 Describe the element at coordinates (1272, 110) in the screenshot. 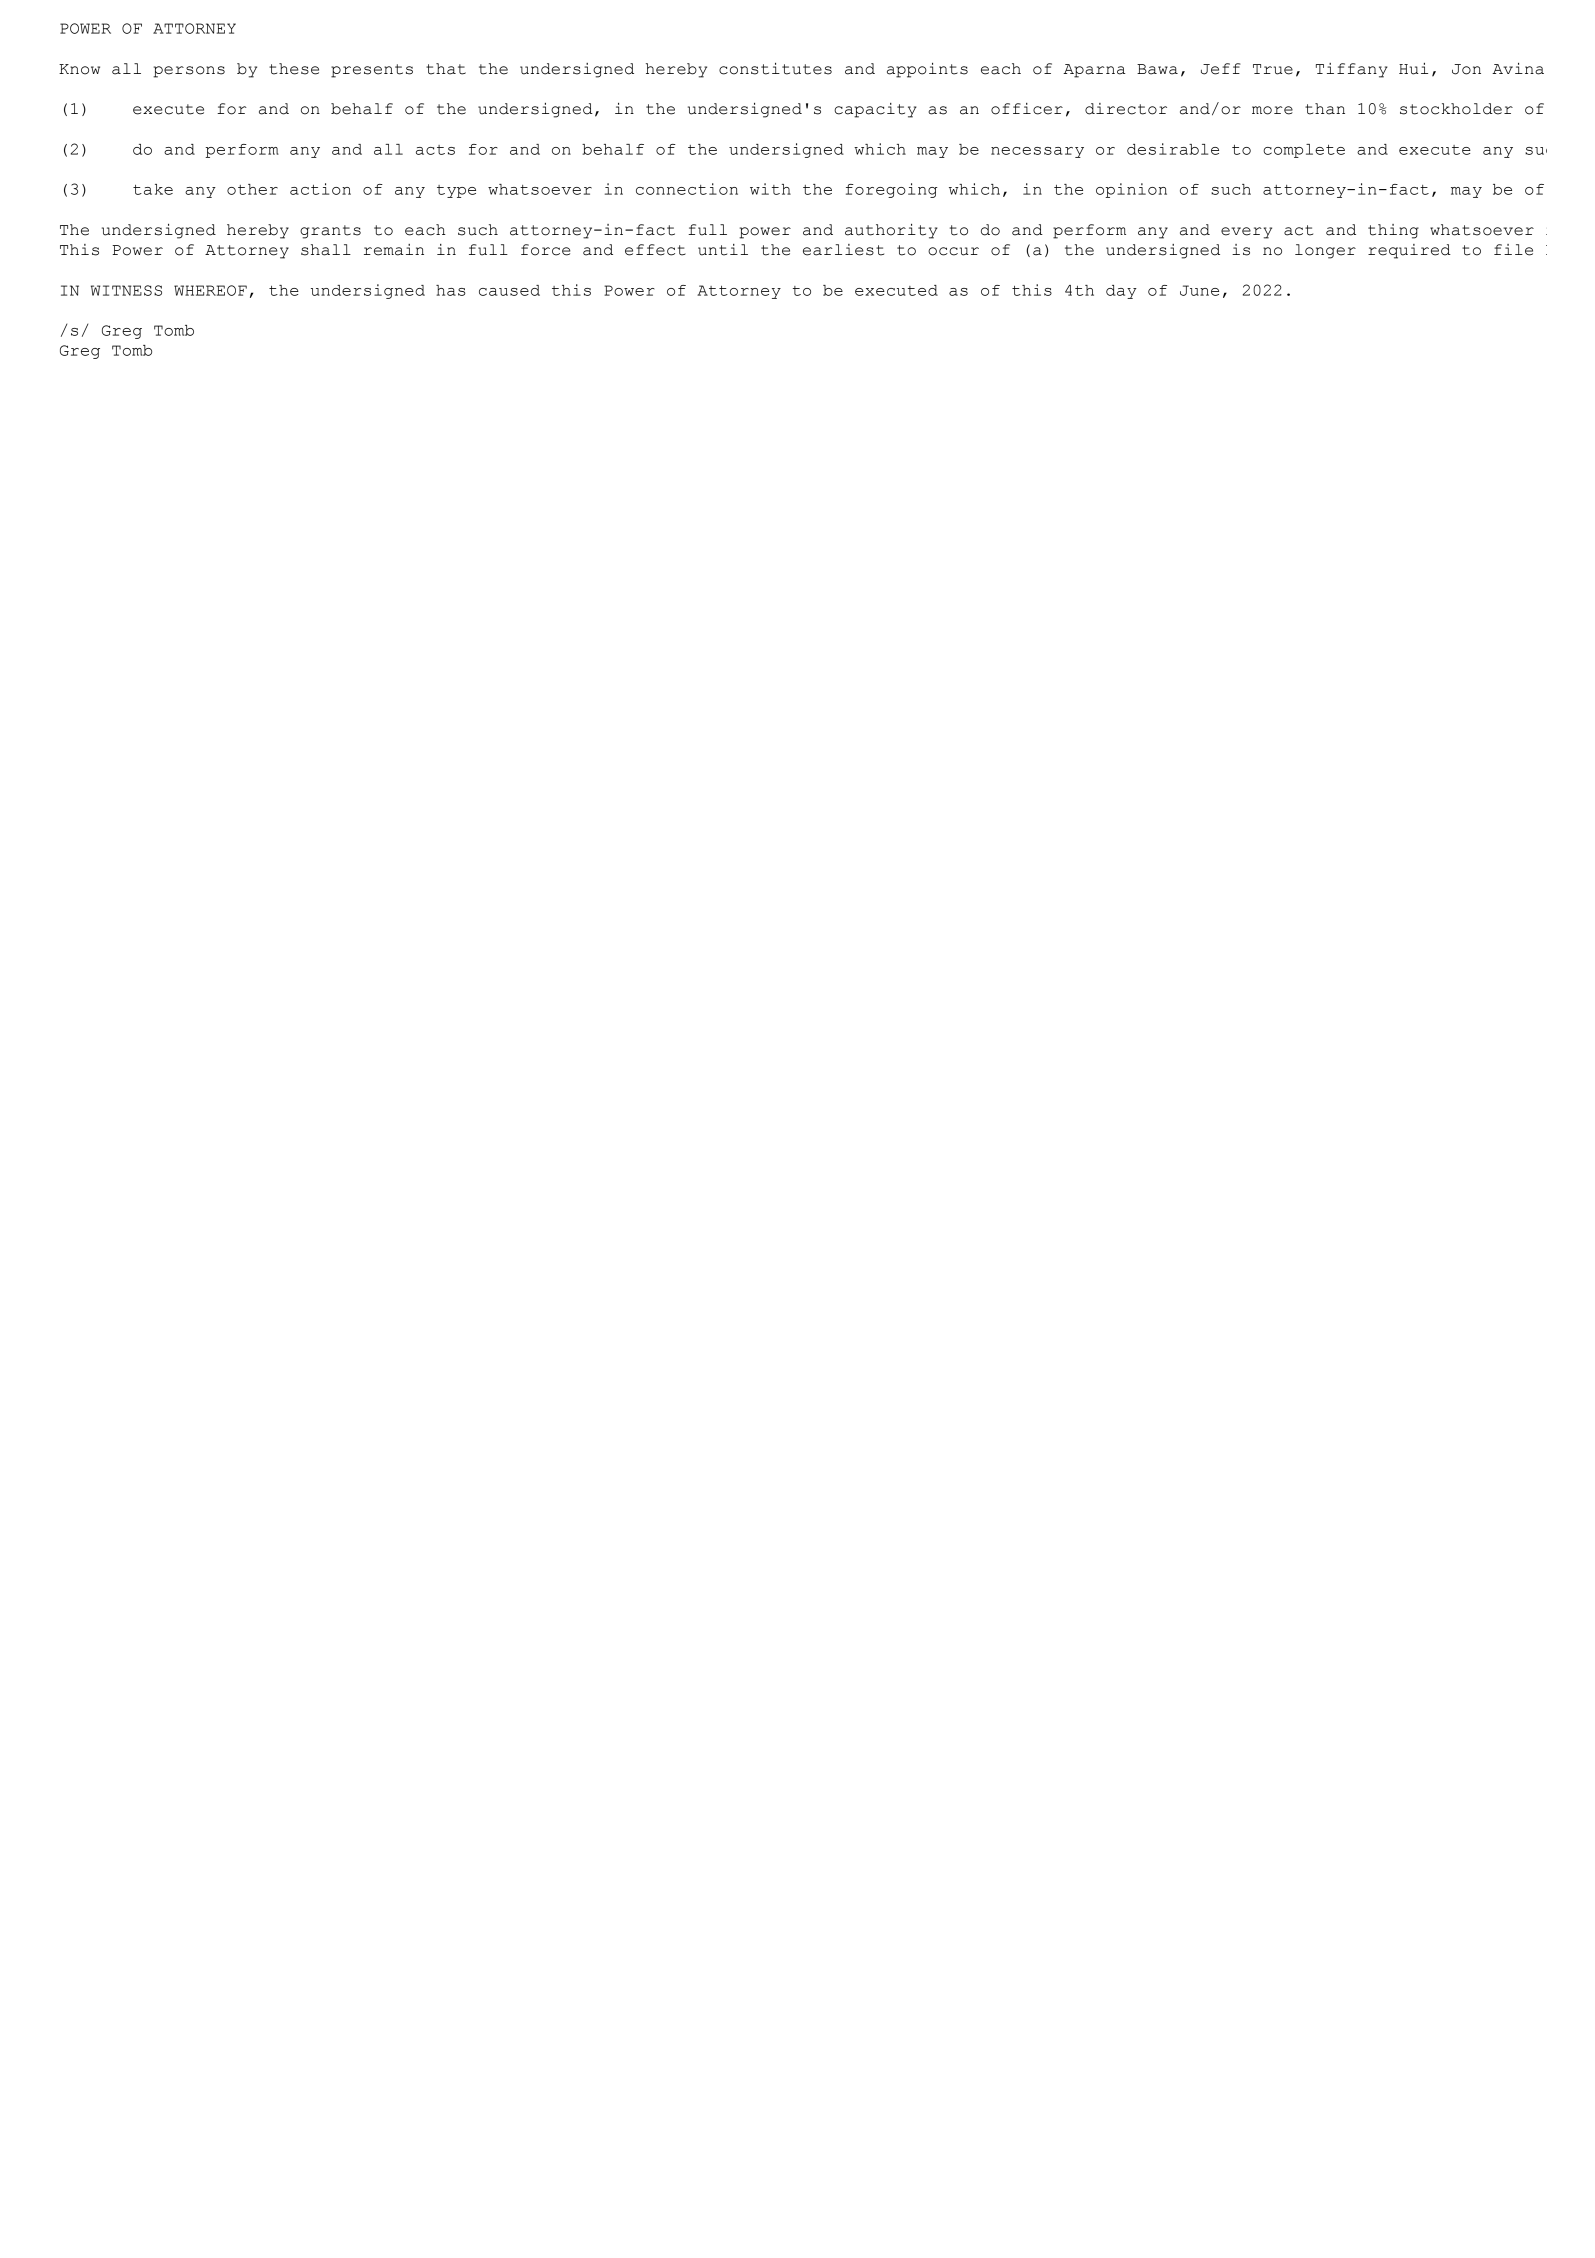

I see `more` at that location.
